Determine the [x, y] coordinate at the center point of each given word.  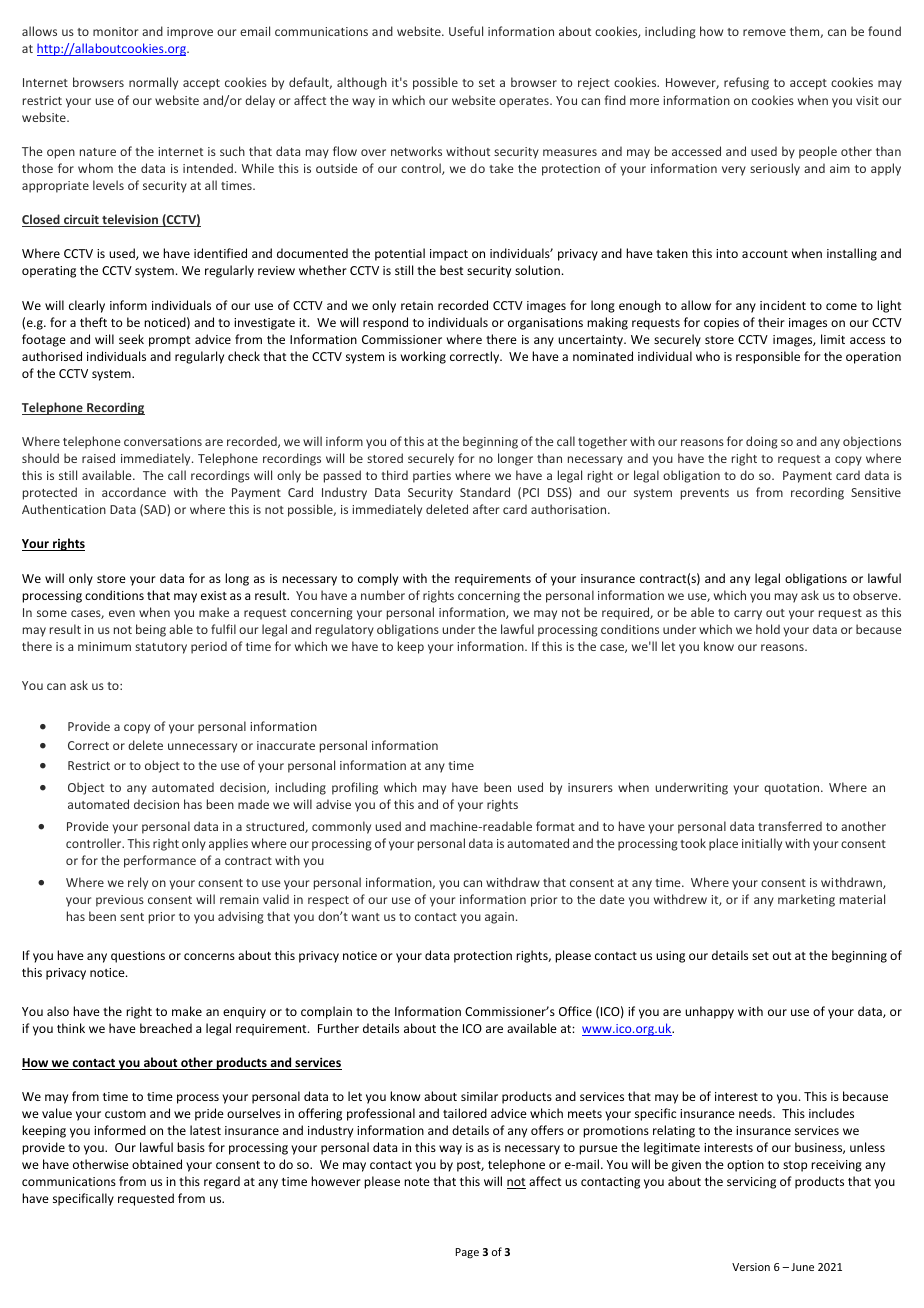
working [423, 357]
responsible [768, 357]
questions [138, 957]
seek [131, 339]
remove [764, 32]
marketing [806, 900]
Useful [466, 31]
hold [768, 629]
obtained [157, 1164]
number [383, 595]
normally [153, 83]
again [499, 918]
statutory [161, 648]
